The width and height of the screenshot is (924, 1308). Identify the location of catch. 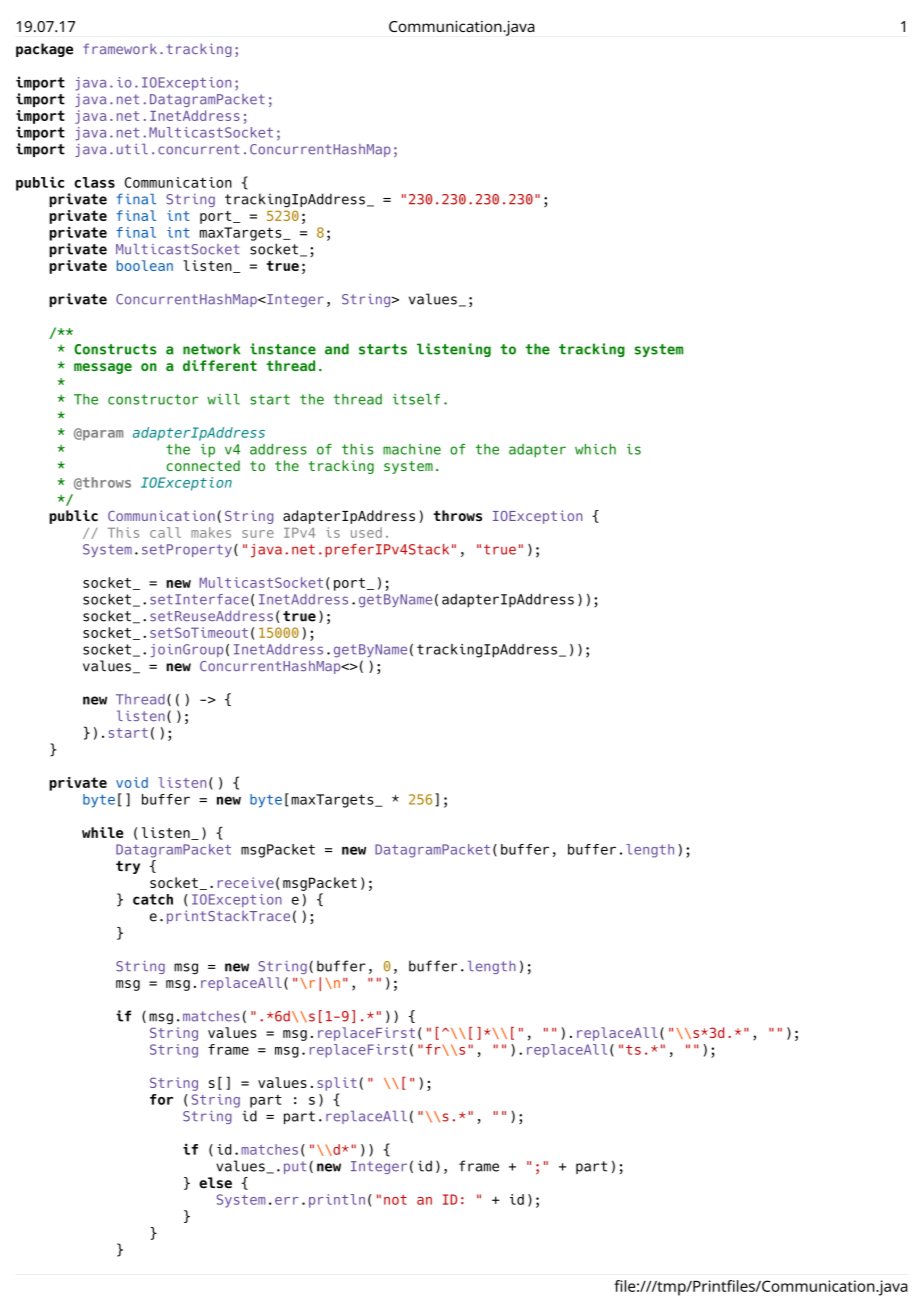
(153, 899).
